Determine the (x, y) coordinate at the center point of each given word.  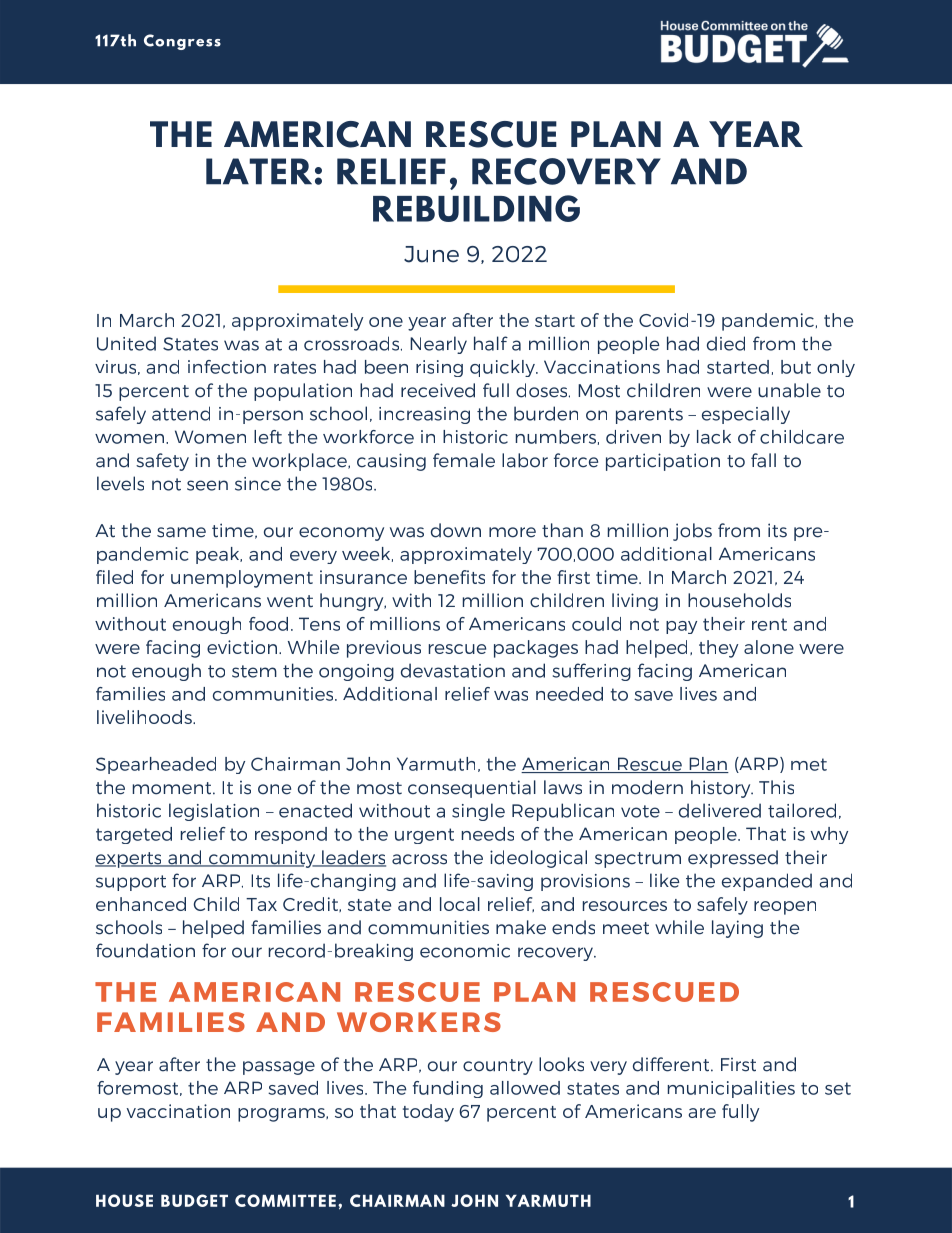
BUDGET (194, 1200)
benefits (449, 577)
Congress (182, 42)
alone (769, 647)
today (428, 1113)
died (726, 343)
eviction (243, 647)
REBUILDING (476, 208)
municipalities (731, 1089)
